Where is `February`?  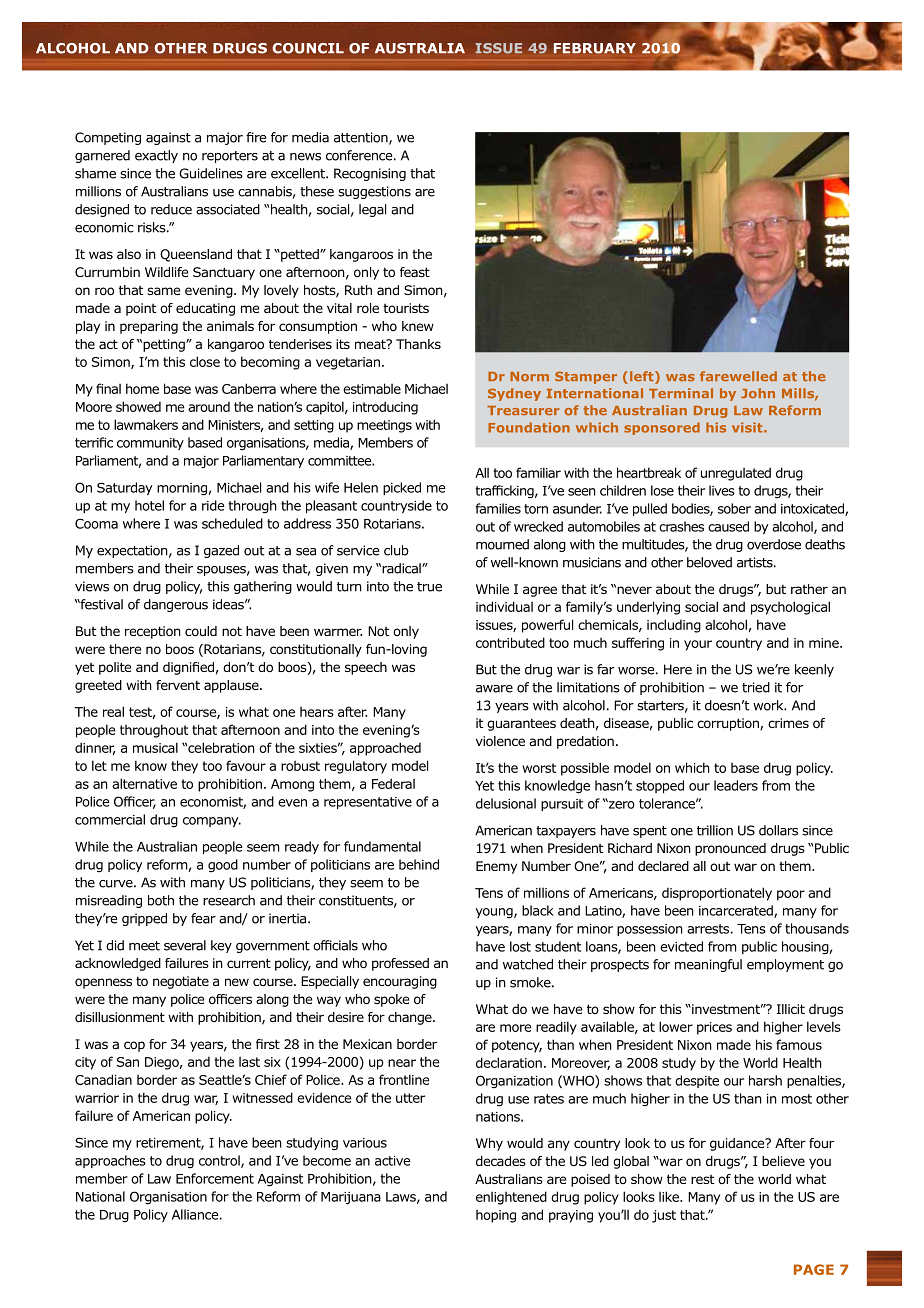 February is located at coordinates (595, 48).
